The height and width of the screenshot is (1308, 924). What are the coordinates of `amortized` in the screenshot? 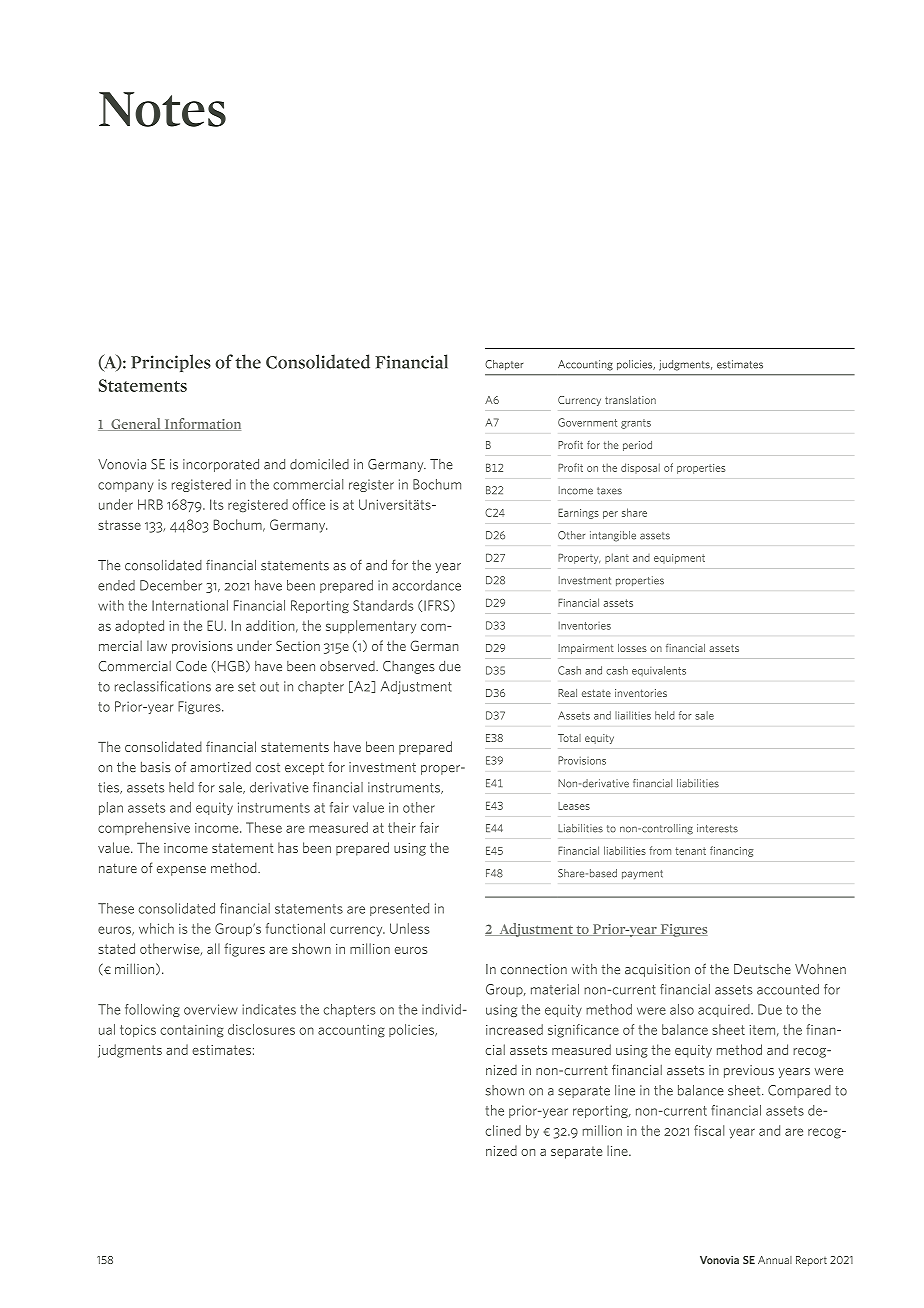 It's located at (220, 767).
